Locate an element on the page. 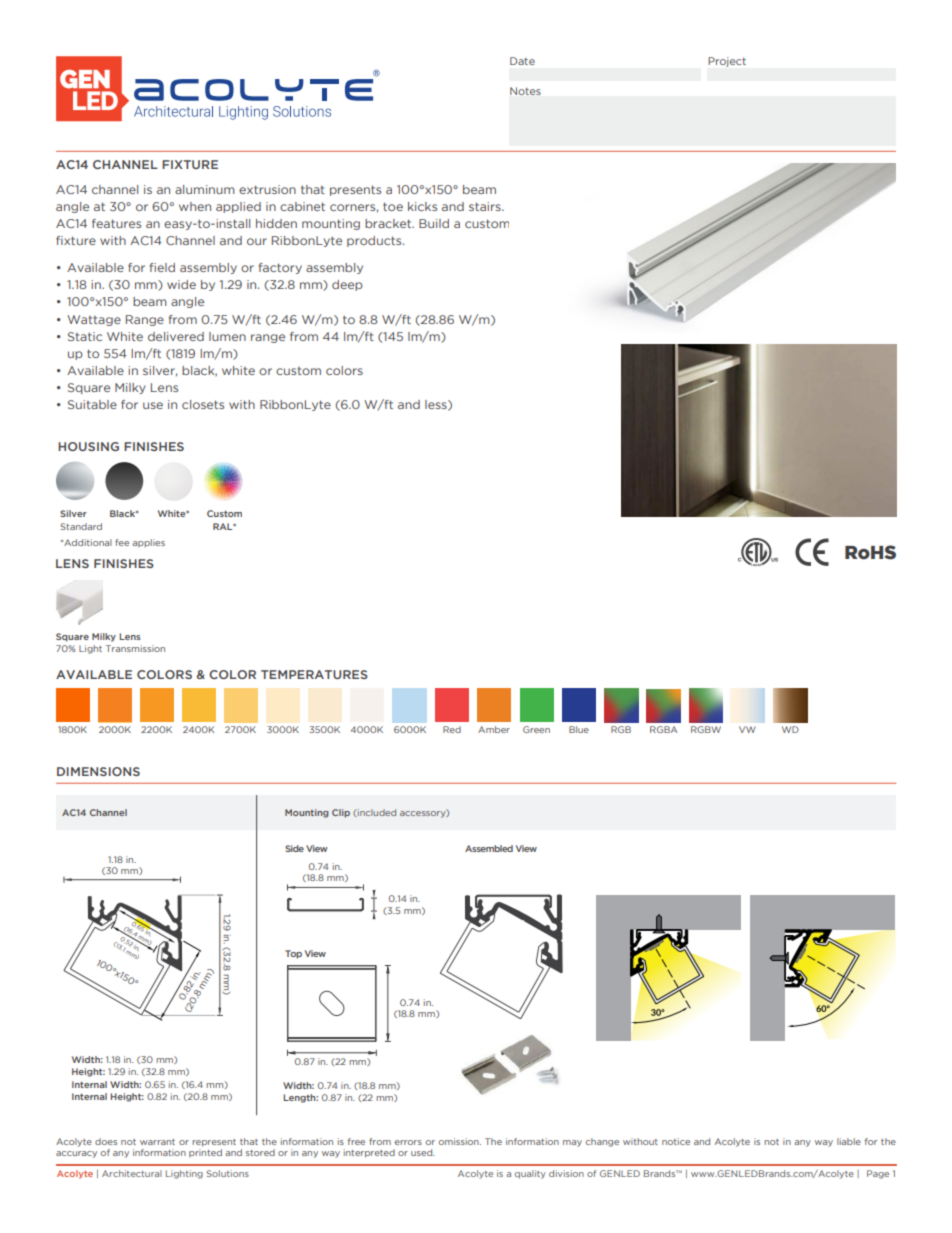  RGBA is located at coordinates (663, 729).
